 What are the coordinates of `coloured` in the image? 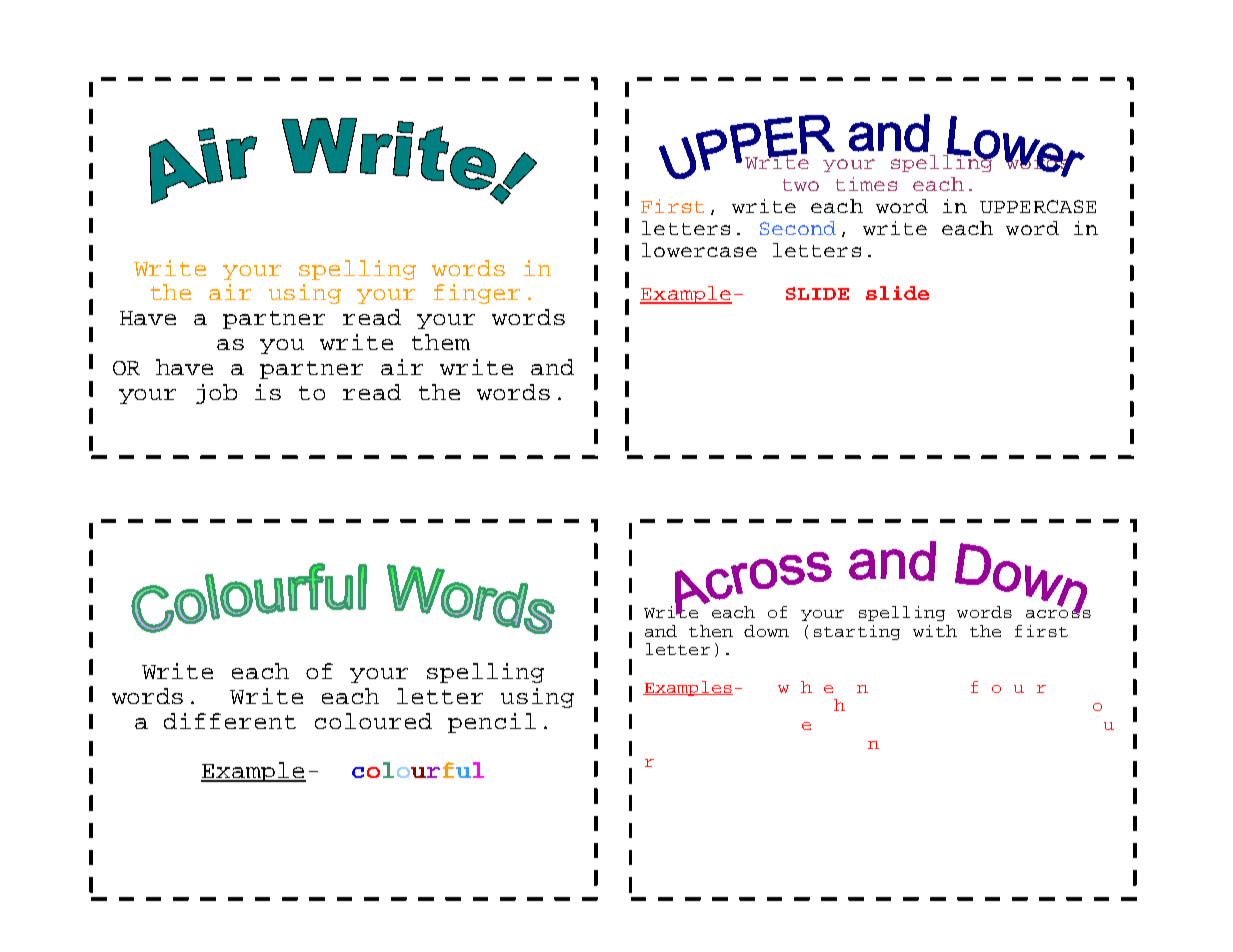 It's located at (373, 721).
